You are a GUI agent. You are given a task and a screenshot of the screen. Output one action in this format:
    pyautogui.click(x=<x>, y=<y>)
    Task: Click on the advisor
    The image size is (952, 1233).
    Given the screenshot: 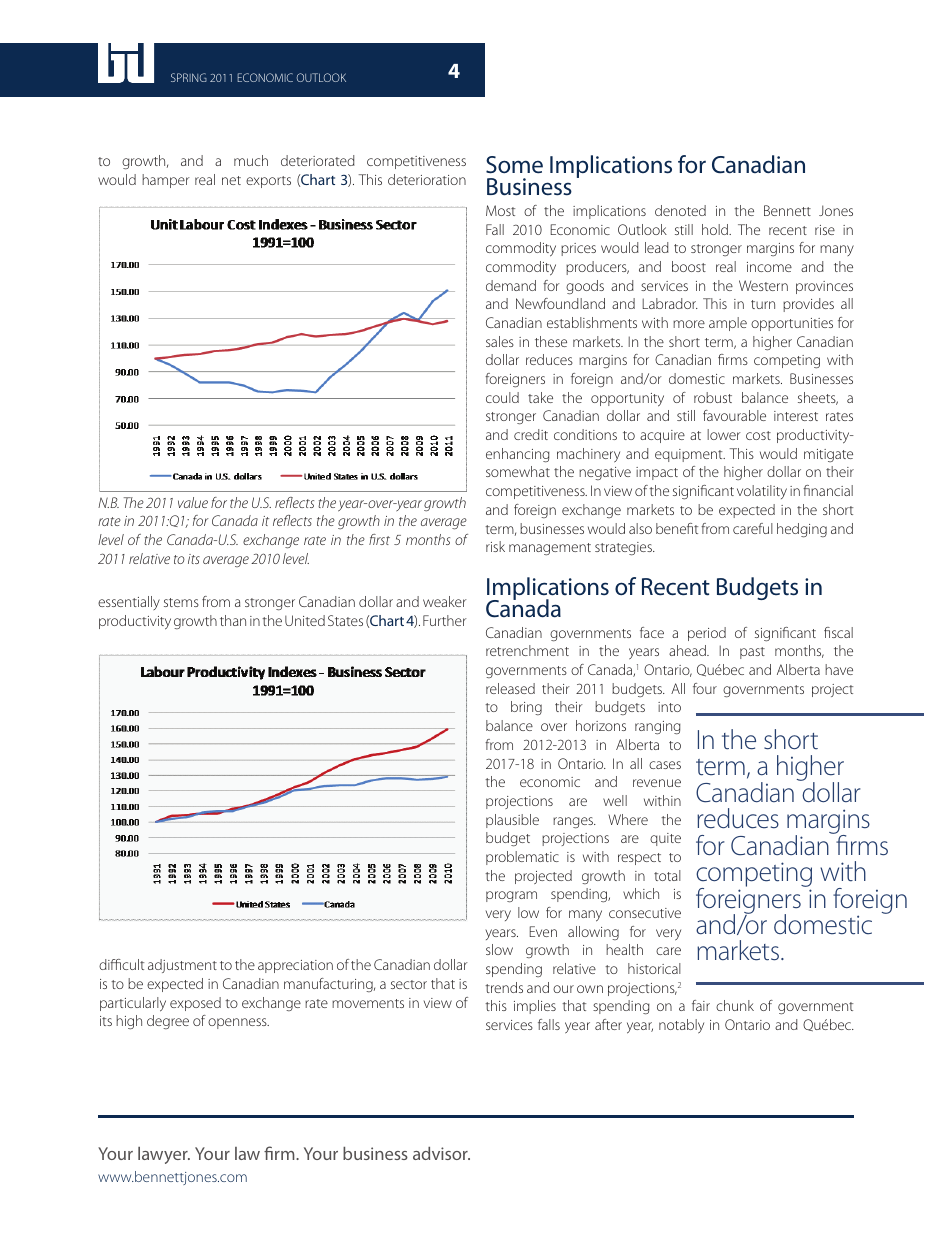 What is the action you would take?
    pyautogui.click(x=441, y=1153)
